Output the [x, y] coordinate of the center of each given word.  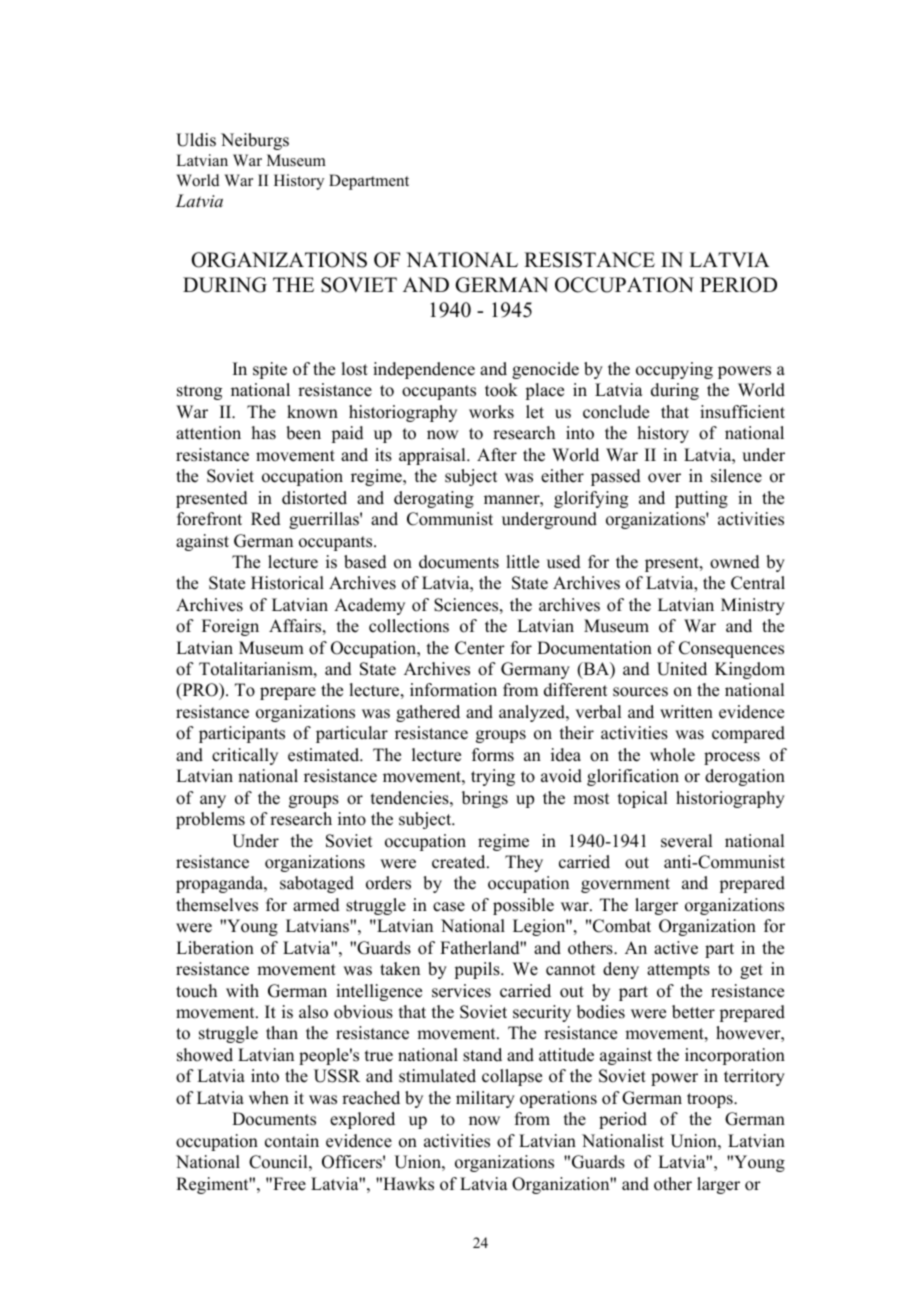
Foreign [230, 627]
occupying [674, 370]
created [460, 862]
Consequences [731, 649]
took [501, 390]
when [269, 1098]
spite [270, 370]
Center [480, 648]
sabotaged [317, 884]
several [686, 841]
